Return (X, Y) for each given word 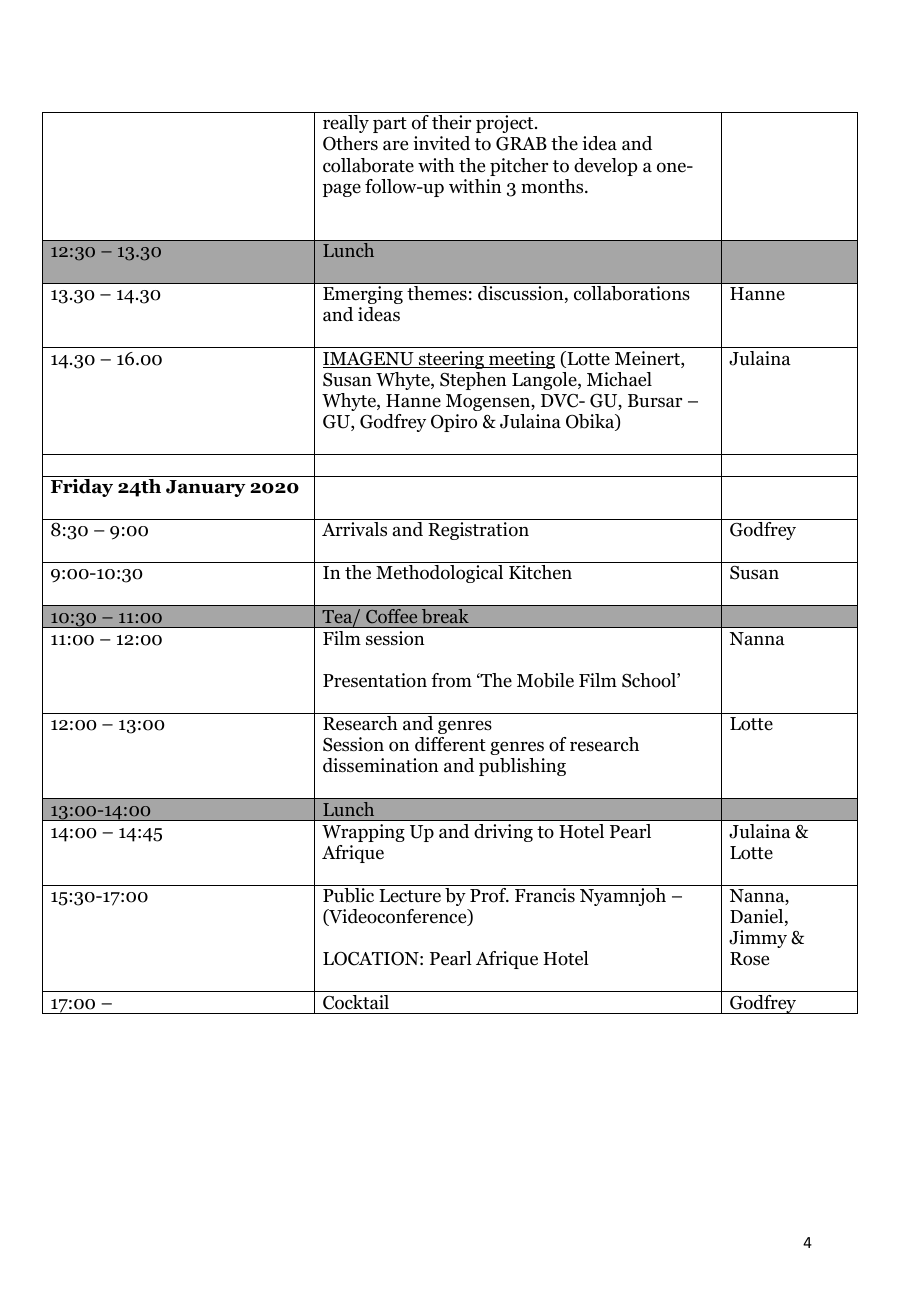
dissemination (380, 765)
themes (437, 293)
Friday (82, 488)
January (206, 488)
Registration (478, 531)
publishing (522, 767)
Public (348, 895)
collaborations (631, 293)
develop (606, 167)
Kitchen (540, 572)
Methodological (439, 574)
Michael (619, 379)
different (450, 744)
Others (350, 143)
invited (441, 143)
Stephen (473, 381)
